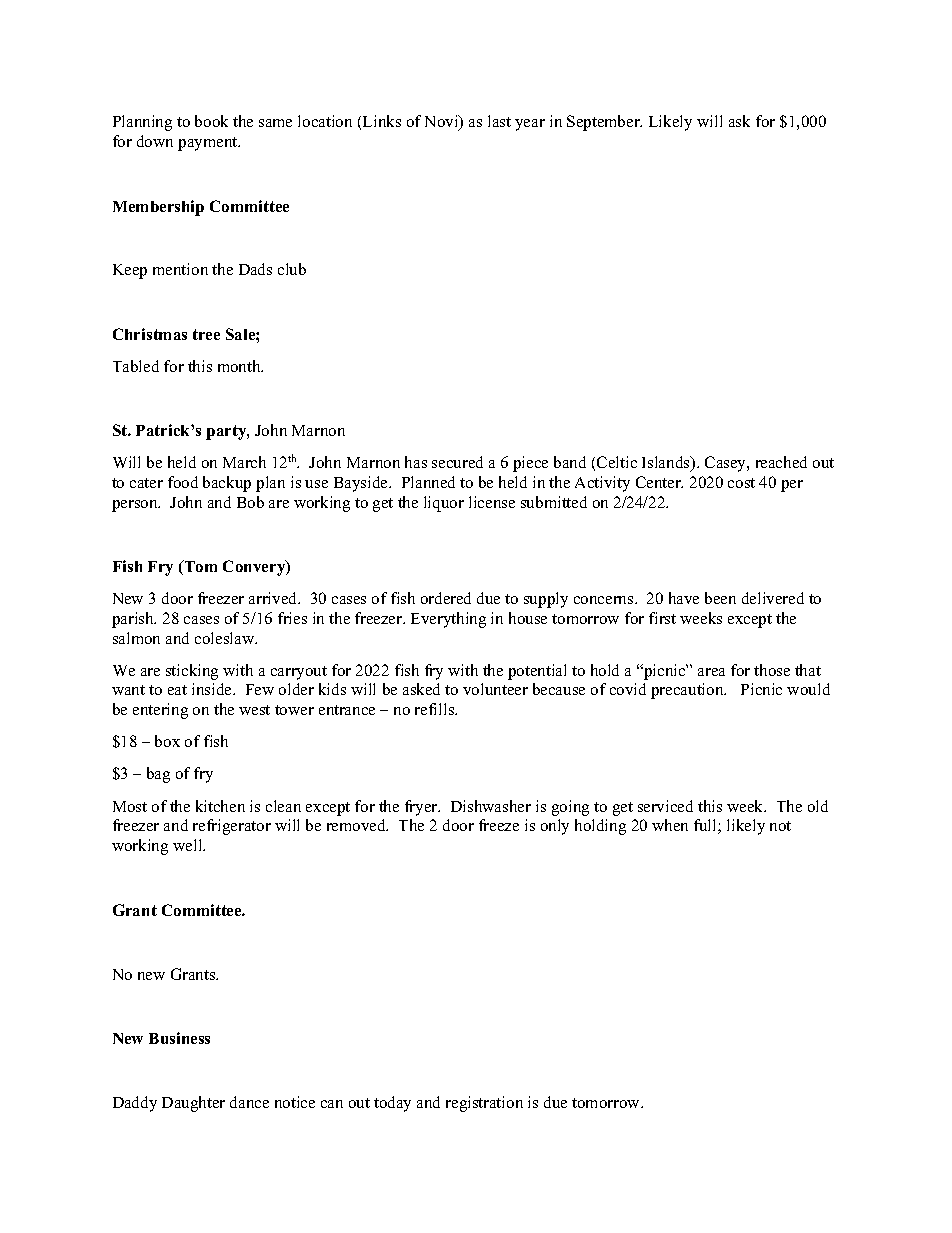 The image size is (952, 1233). Describe the element at coordinates (604, 123) in the screenshot. I see `September` at that location.
